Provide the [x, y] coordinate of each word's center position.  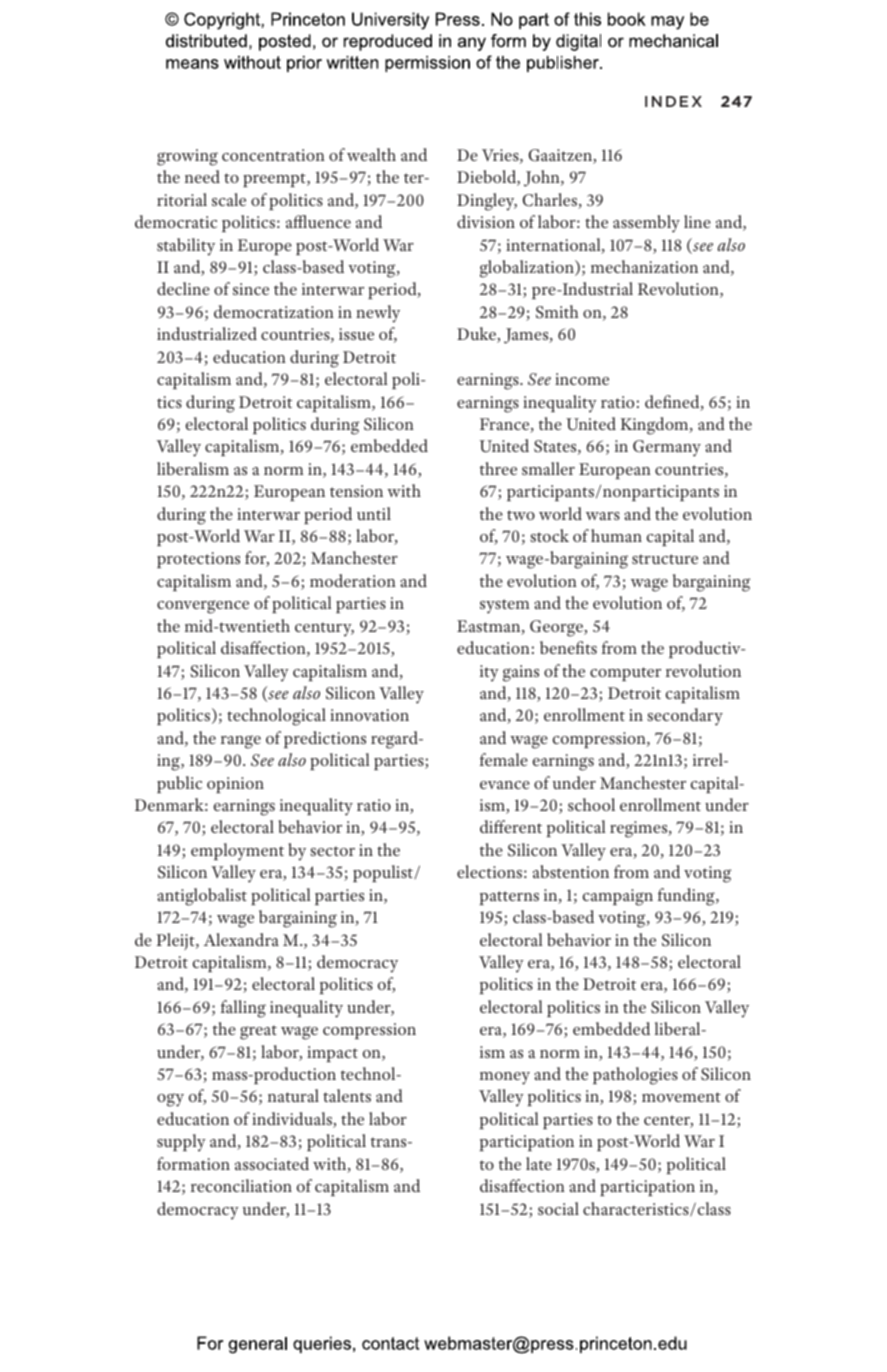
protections [198, 560]
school [591, 804]
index [673, 101]
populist [384, 873]
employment [237, 852]
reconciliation [241, 1185]
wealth [371, 154]
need [202, 176]
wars [603, 516]
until [374, 513]
